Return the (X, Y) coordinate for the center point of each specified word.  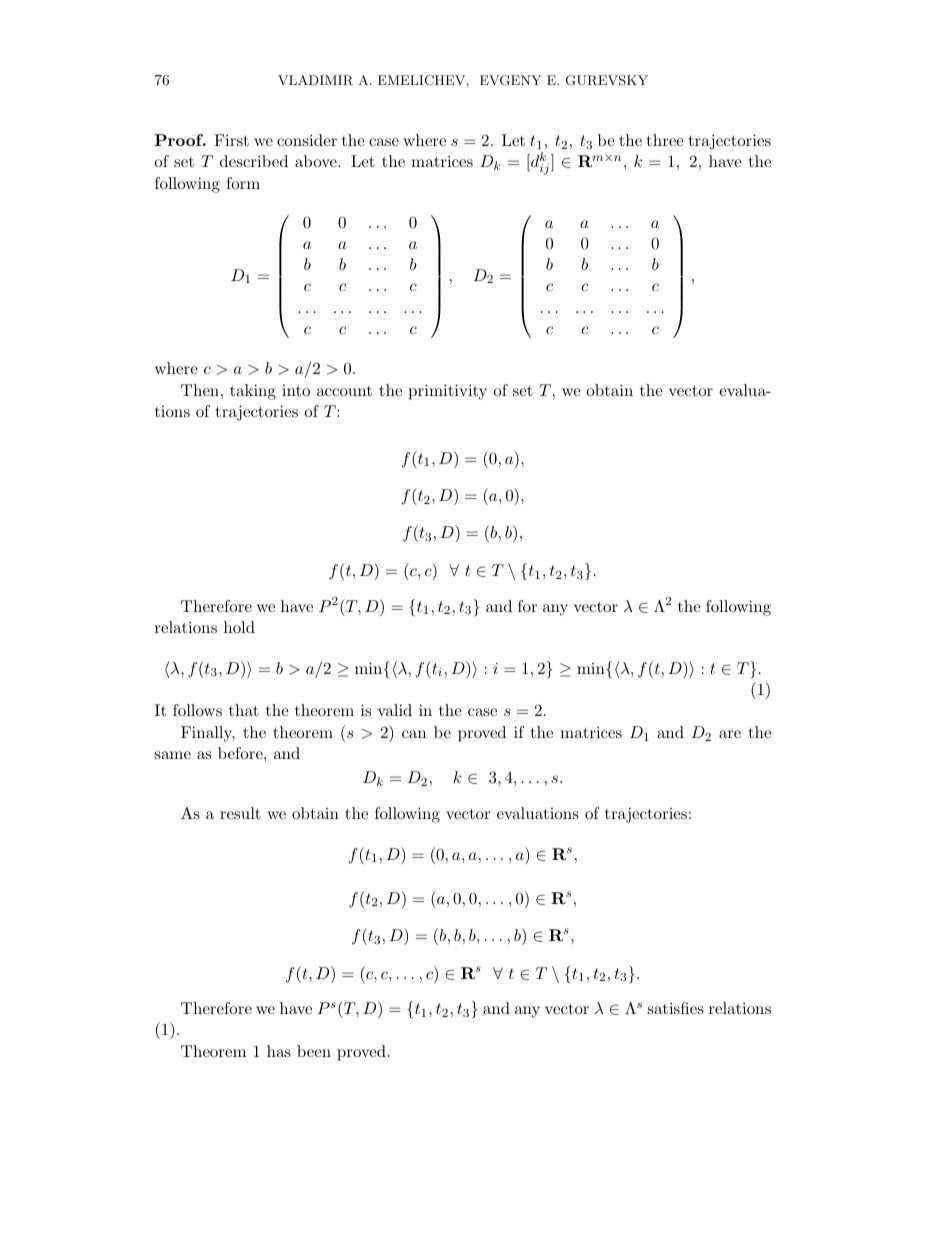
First (231, 140)
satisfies (676, 1008)
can (414, 734)
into (296, 390)
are (730, 734)
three (665, 140)
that (244, 710)
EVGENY (511, 80)
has (279, 1051)
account (344, 391)
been (314, 1051)
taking (253, 392)
